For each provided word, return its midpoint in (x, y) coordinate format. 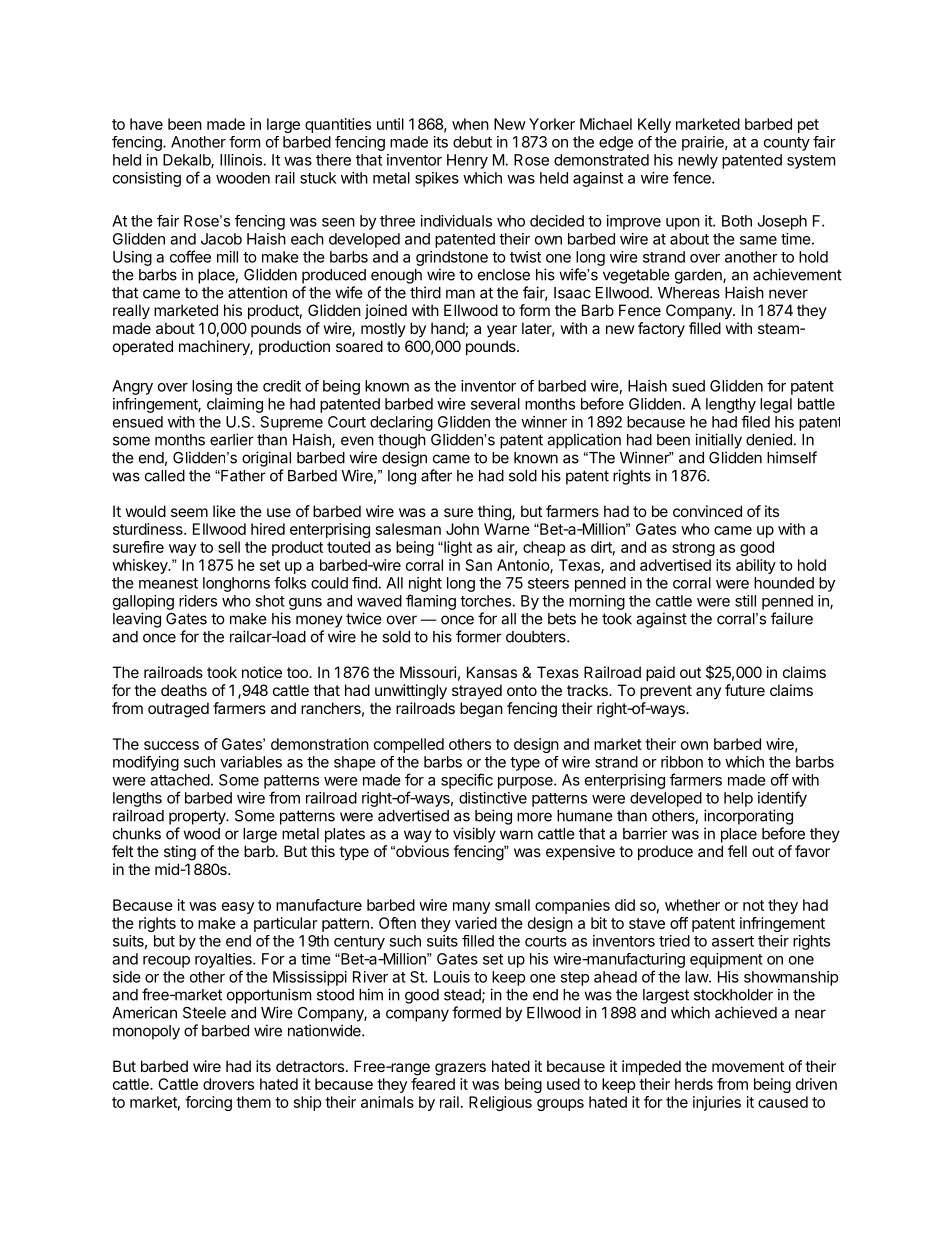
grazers (460, 1069)
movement (748, 1066)
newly (698, 161)
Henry (467, 161)
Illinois (241, 160)
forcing (208, 1103)
